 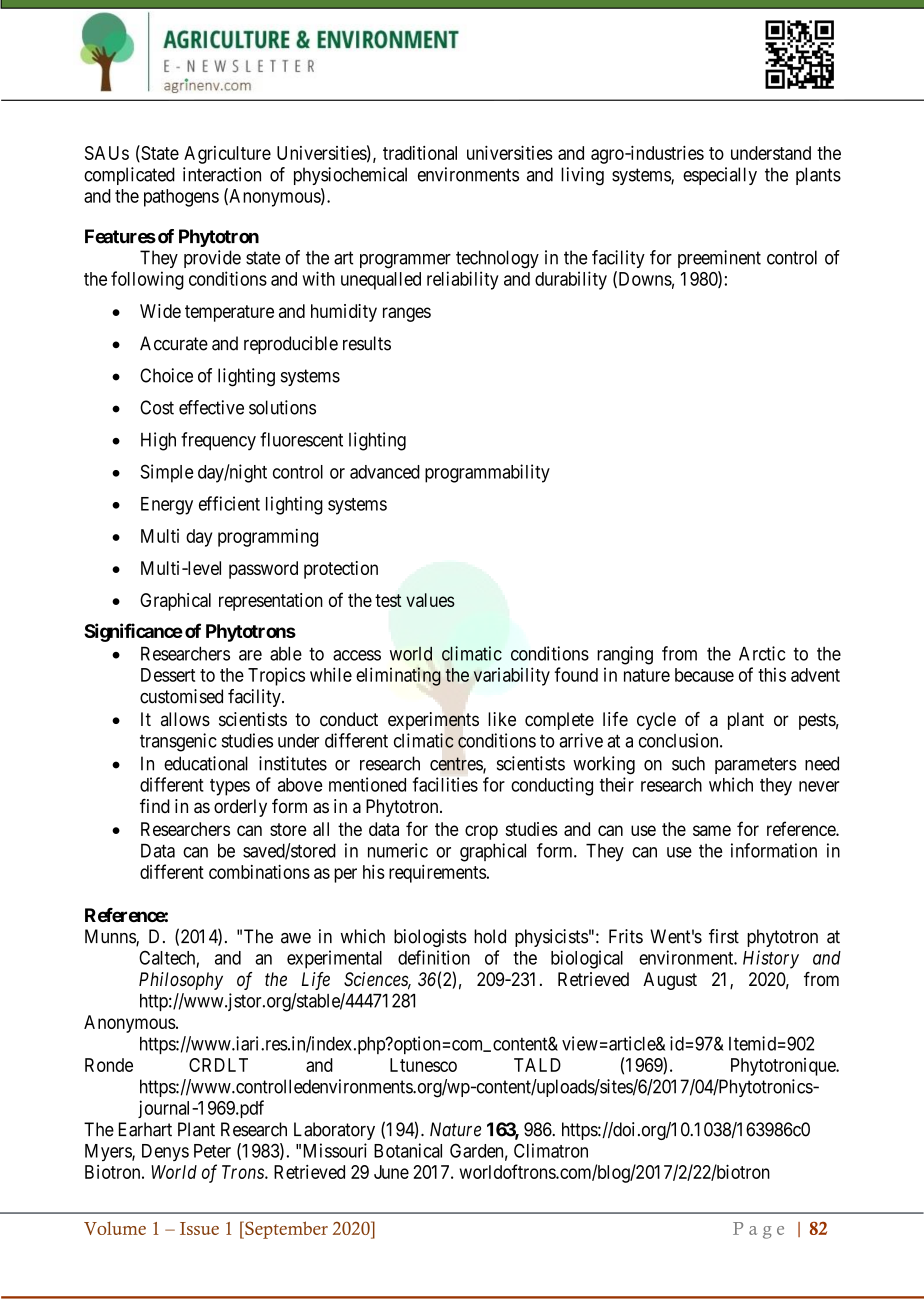 I want to click on June, so click(x=391, y=1172).
